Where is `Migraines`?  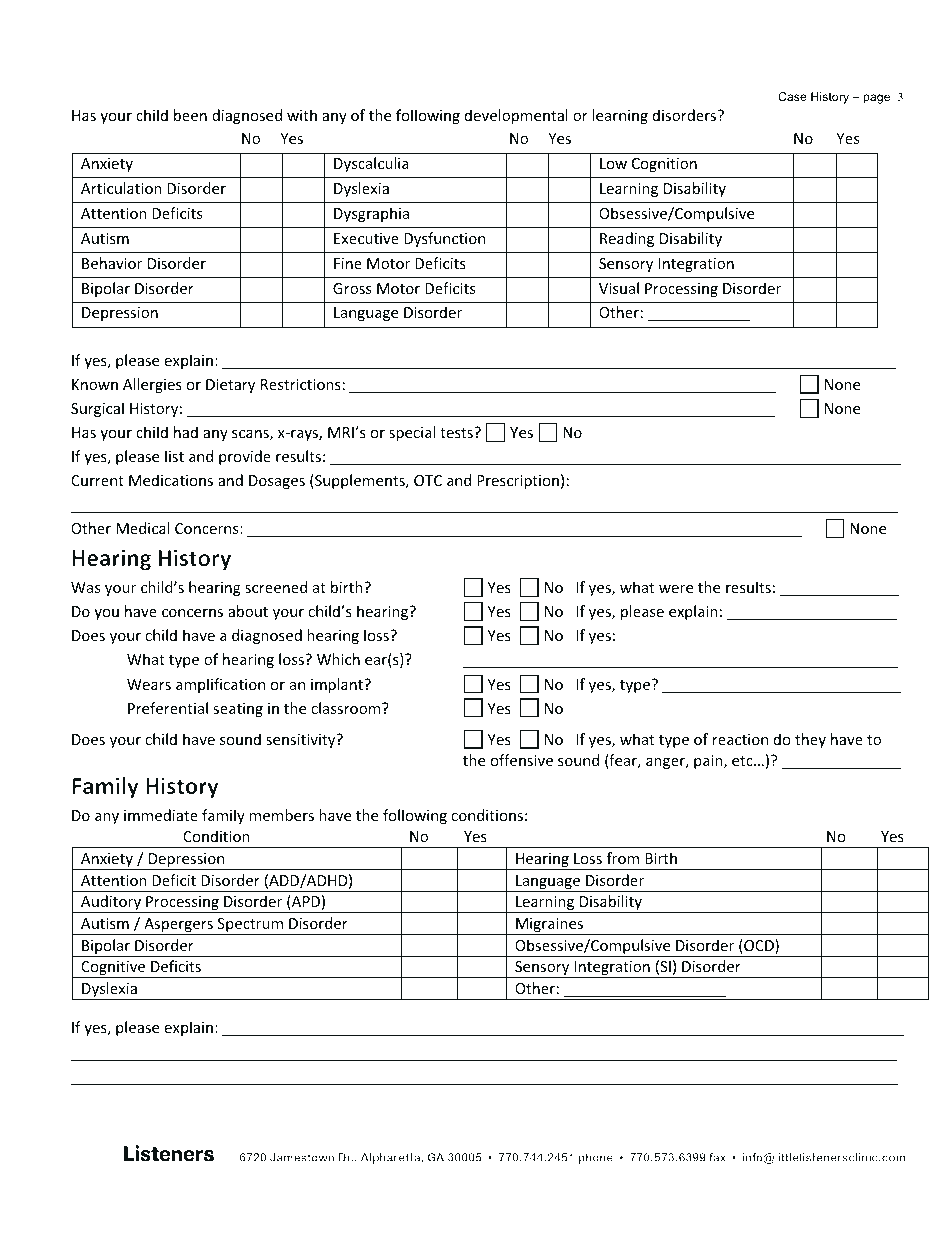 Migraines is located at coordinates (550, 926).
